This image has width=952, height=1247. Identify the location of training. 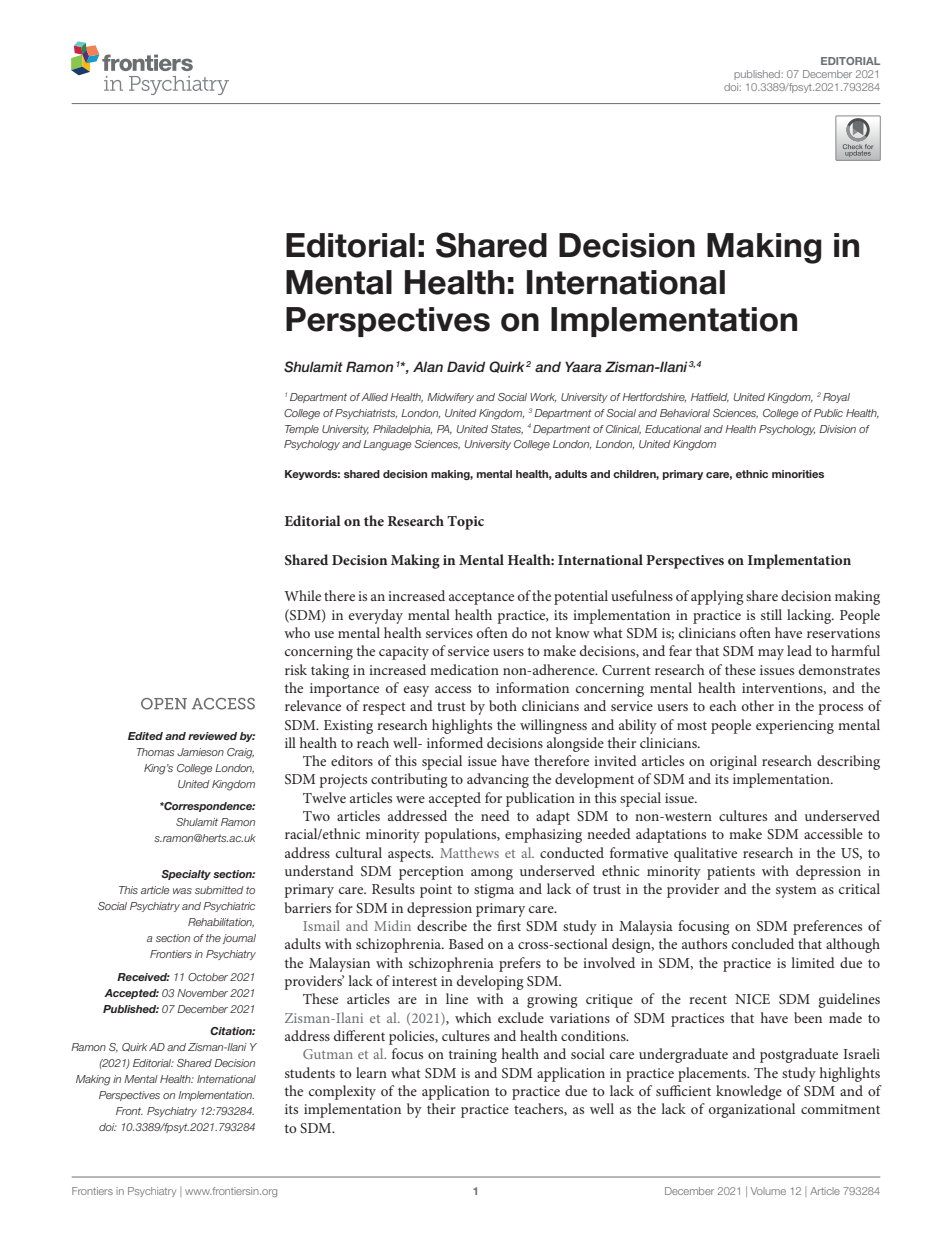
(473, 1056).
